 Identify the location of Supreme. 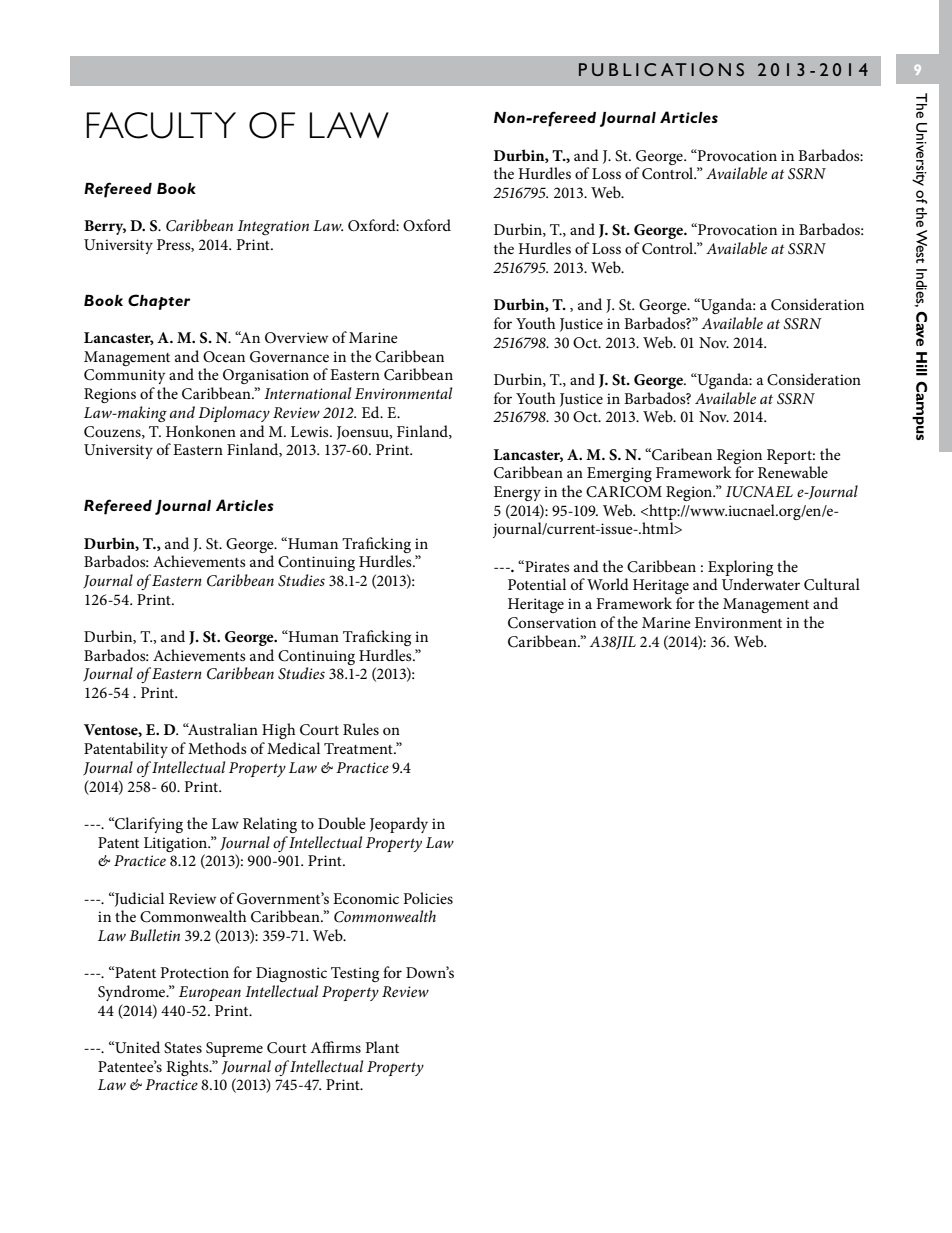
(234, 1049).
